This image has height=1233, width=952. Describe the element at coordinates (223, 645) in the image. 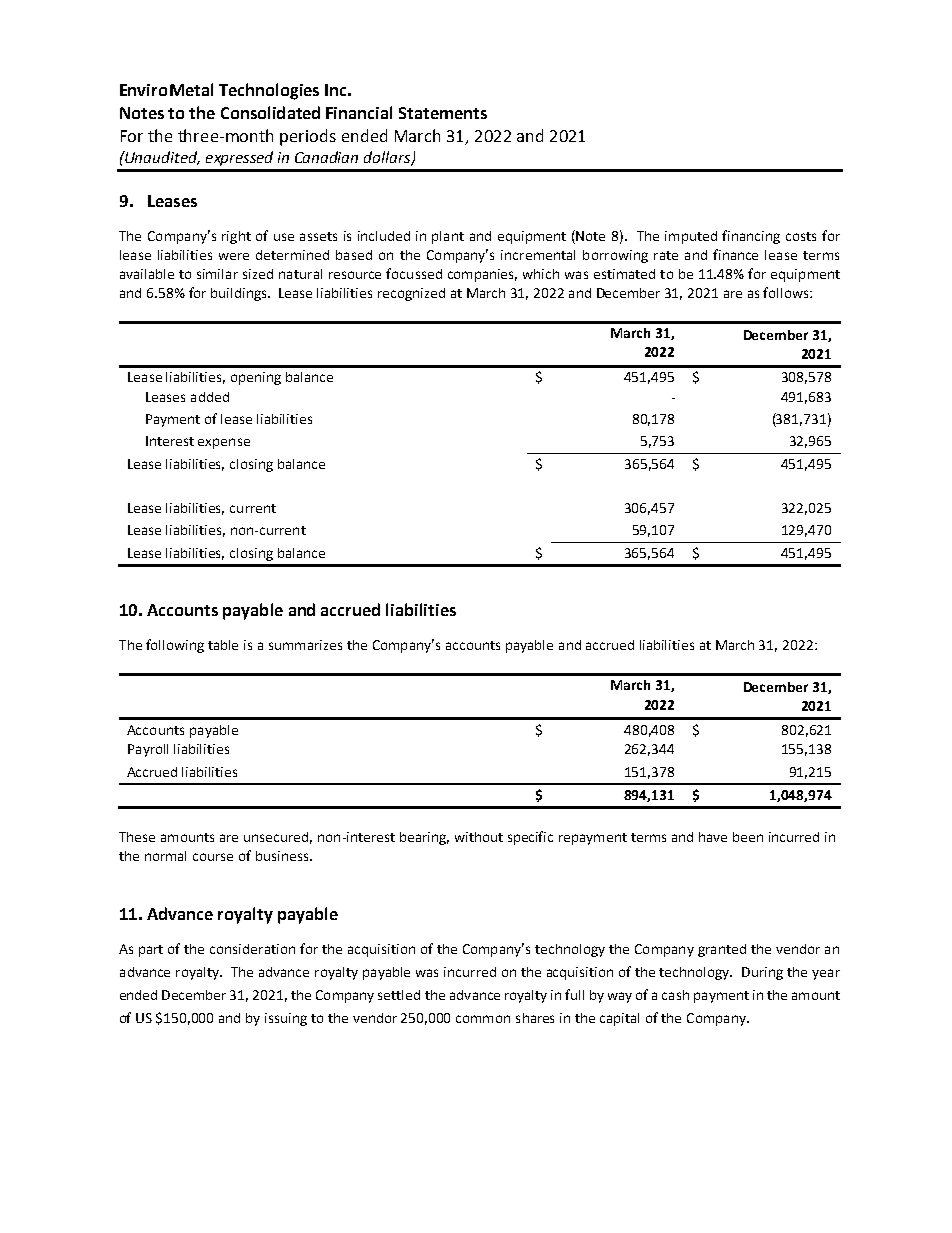

I see `table` at that location.
